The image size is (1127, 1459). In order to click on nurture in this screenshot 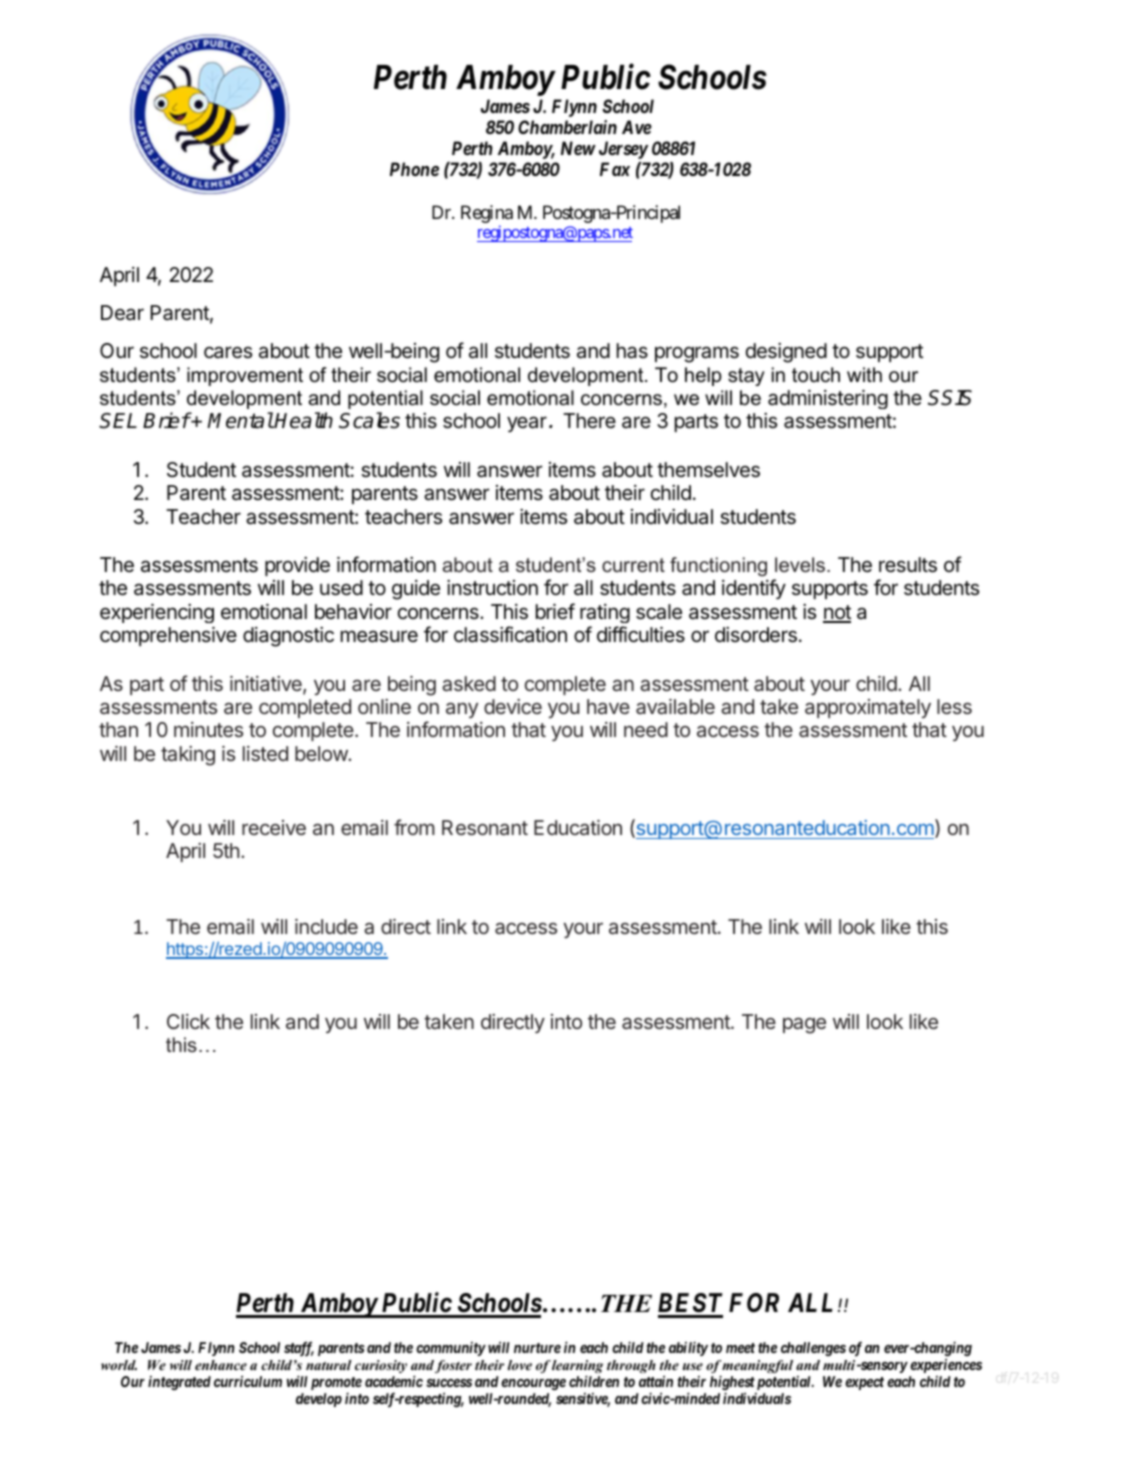, I will do `click(537, 1348)`.
